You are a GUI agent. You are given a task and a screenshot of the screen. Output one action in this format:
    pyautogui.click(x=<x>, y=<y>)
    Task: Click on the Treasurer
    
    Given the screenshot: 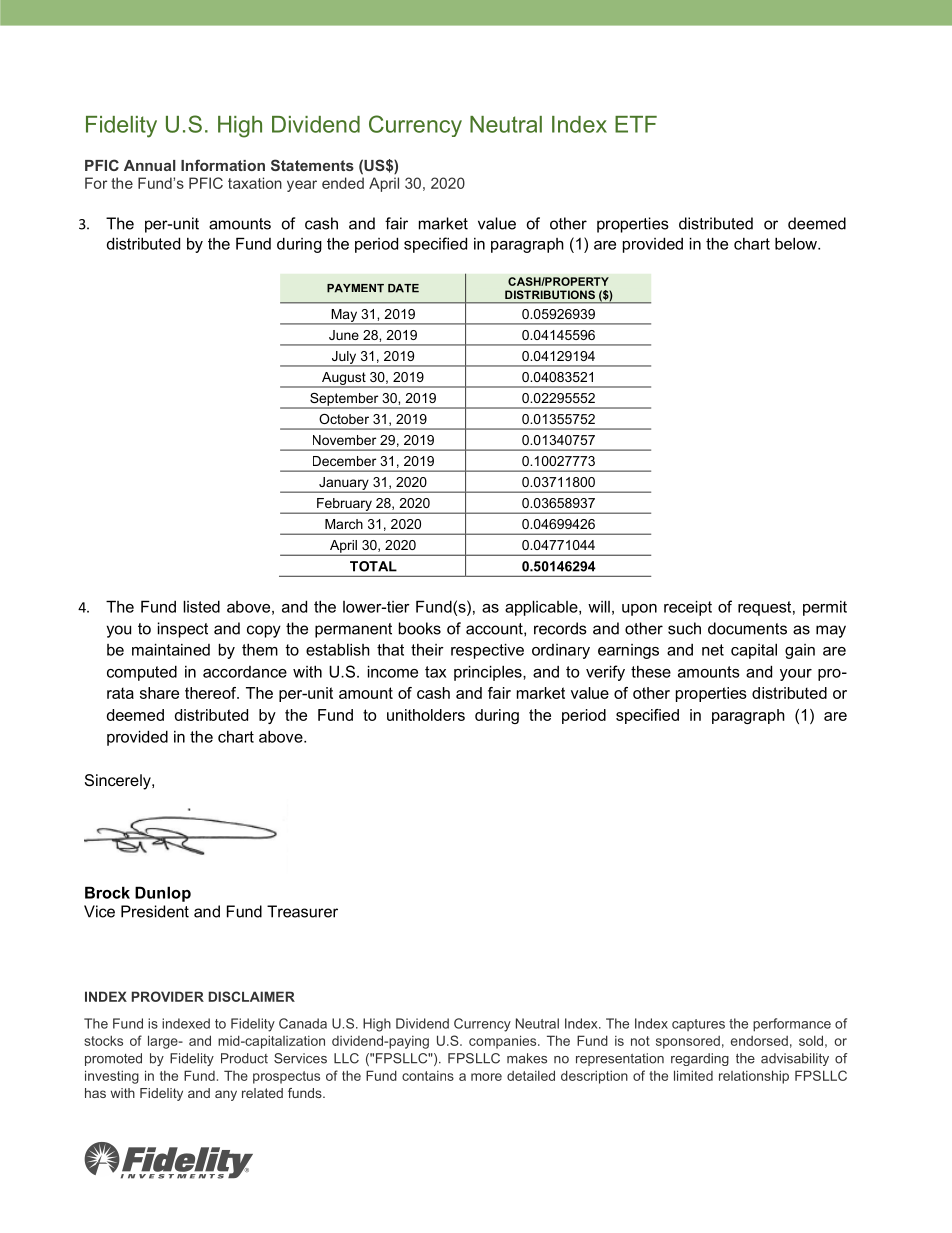 What is the action you would take?
    pyautogui.click(x=302, y=911)
